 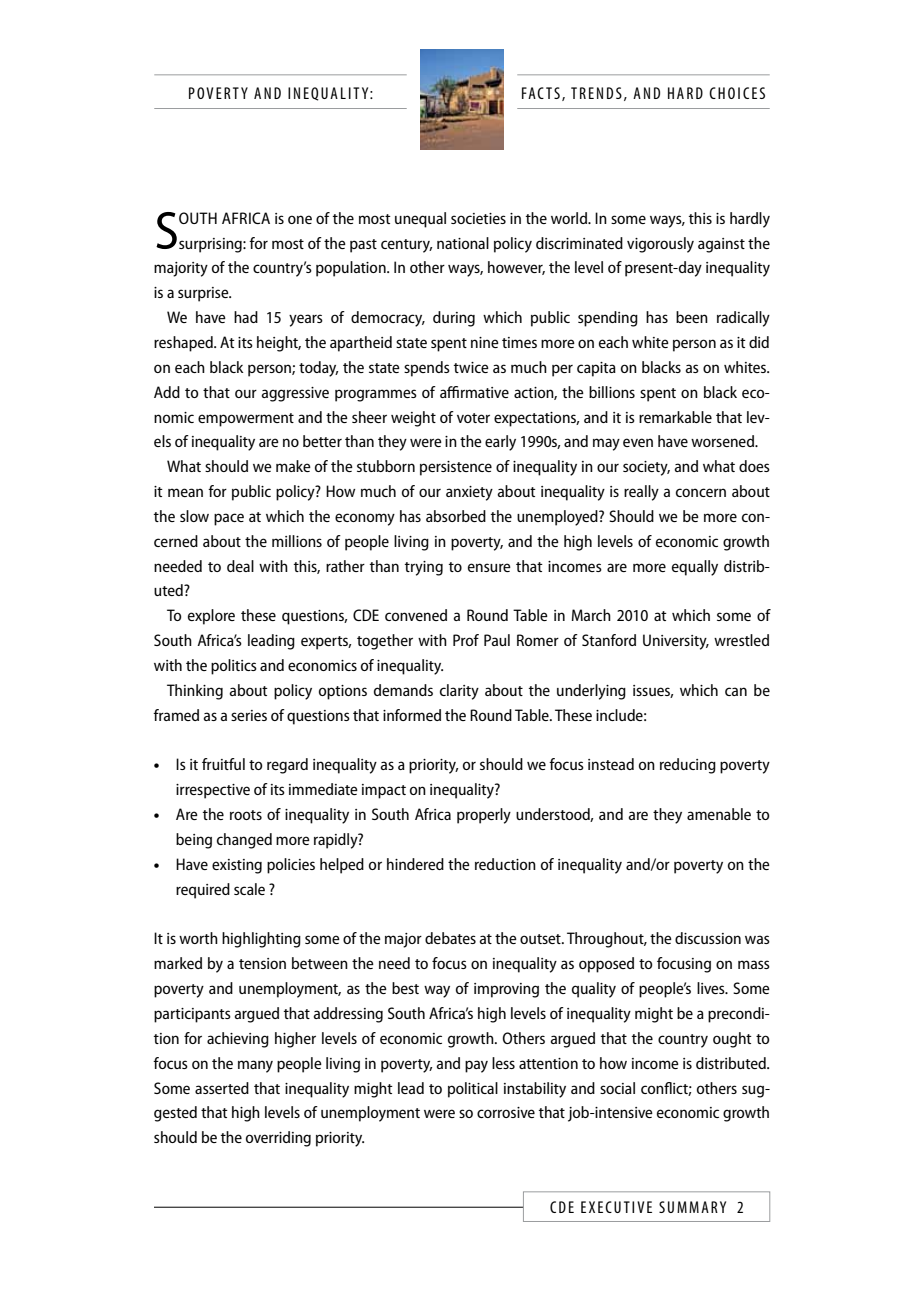 What do you see at coordinates (688, 766) in the screenshot?
I see `reducing` at bounding box center [688, 766].
